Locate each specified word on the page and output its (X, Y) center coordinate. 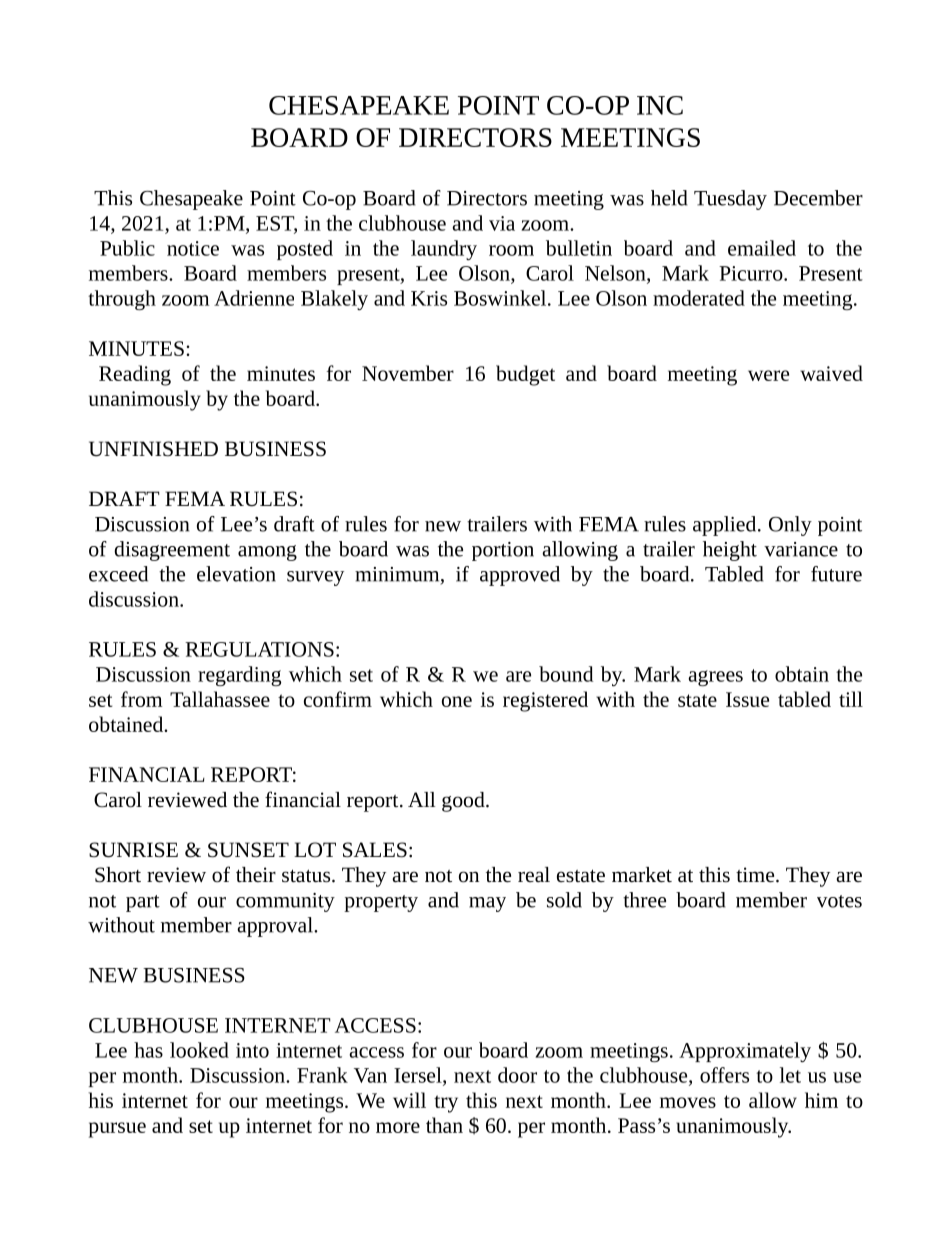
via (502, 223)
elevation (236, 574)
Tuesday (730, 200)
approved (520, 576)
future (836, 574)
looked (199, 1050)
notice (193, 248)
